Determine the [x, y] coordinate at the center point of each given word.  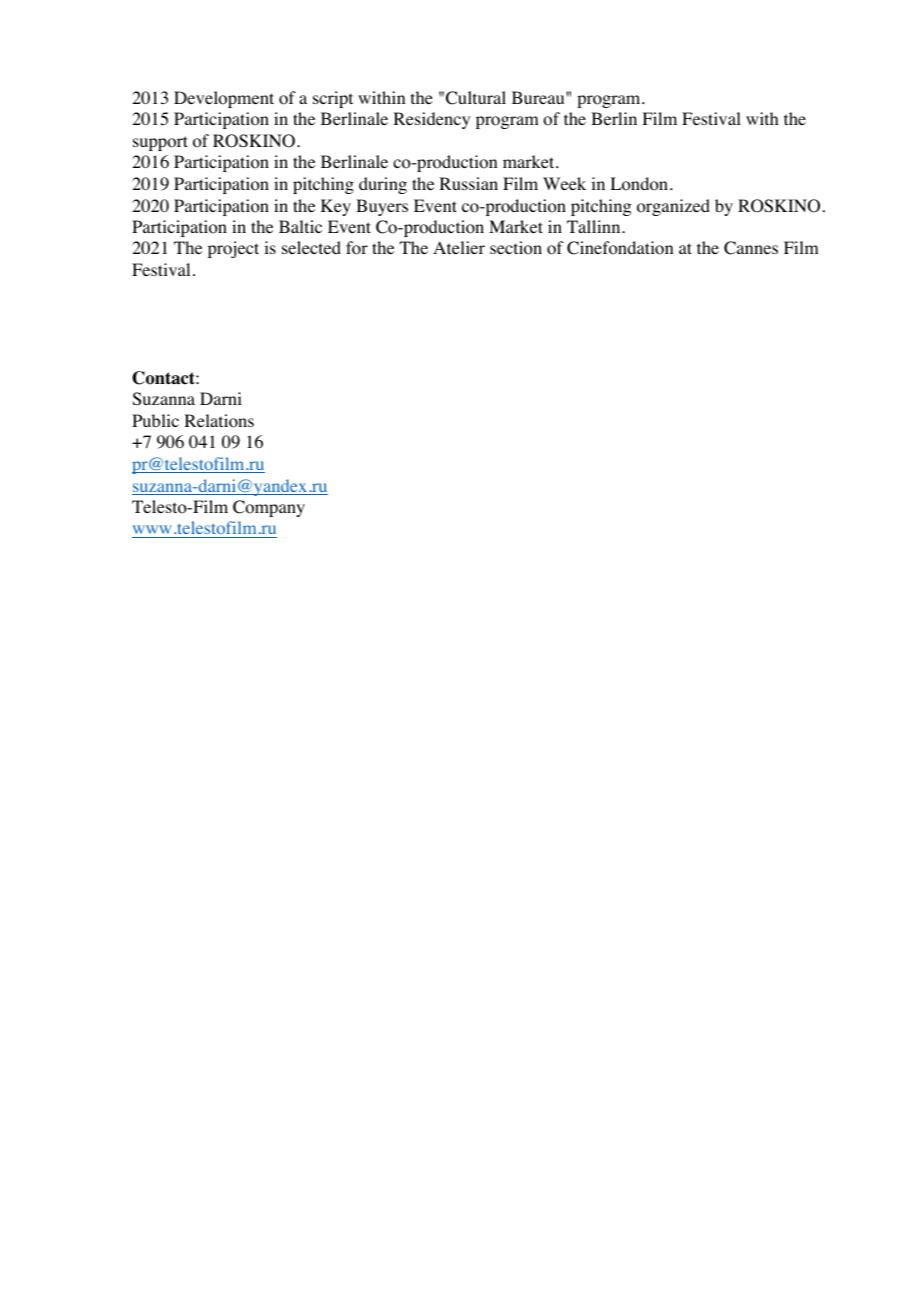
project [233, 249]
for [357, 248]
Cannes [751, 248]
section [516, 248]
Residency [431, 120]
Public [155, 420]
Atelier [459, 247]
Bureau [539, 97]
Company [269, 508]
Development [224, 99]
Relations [219, 421]
